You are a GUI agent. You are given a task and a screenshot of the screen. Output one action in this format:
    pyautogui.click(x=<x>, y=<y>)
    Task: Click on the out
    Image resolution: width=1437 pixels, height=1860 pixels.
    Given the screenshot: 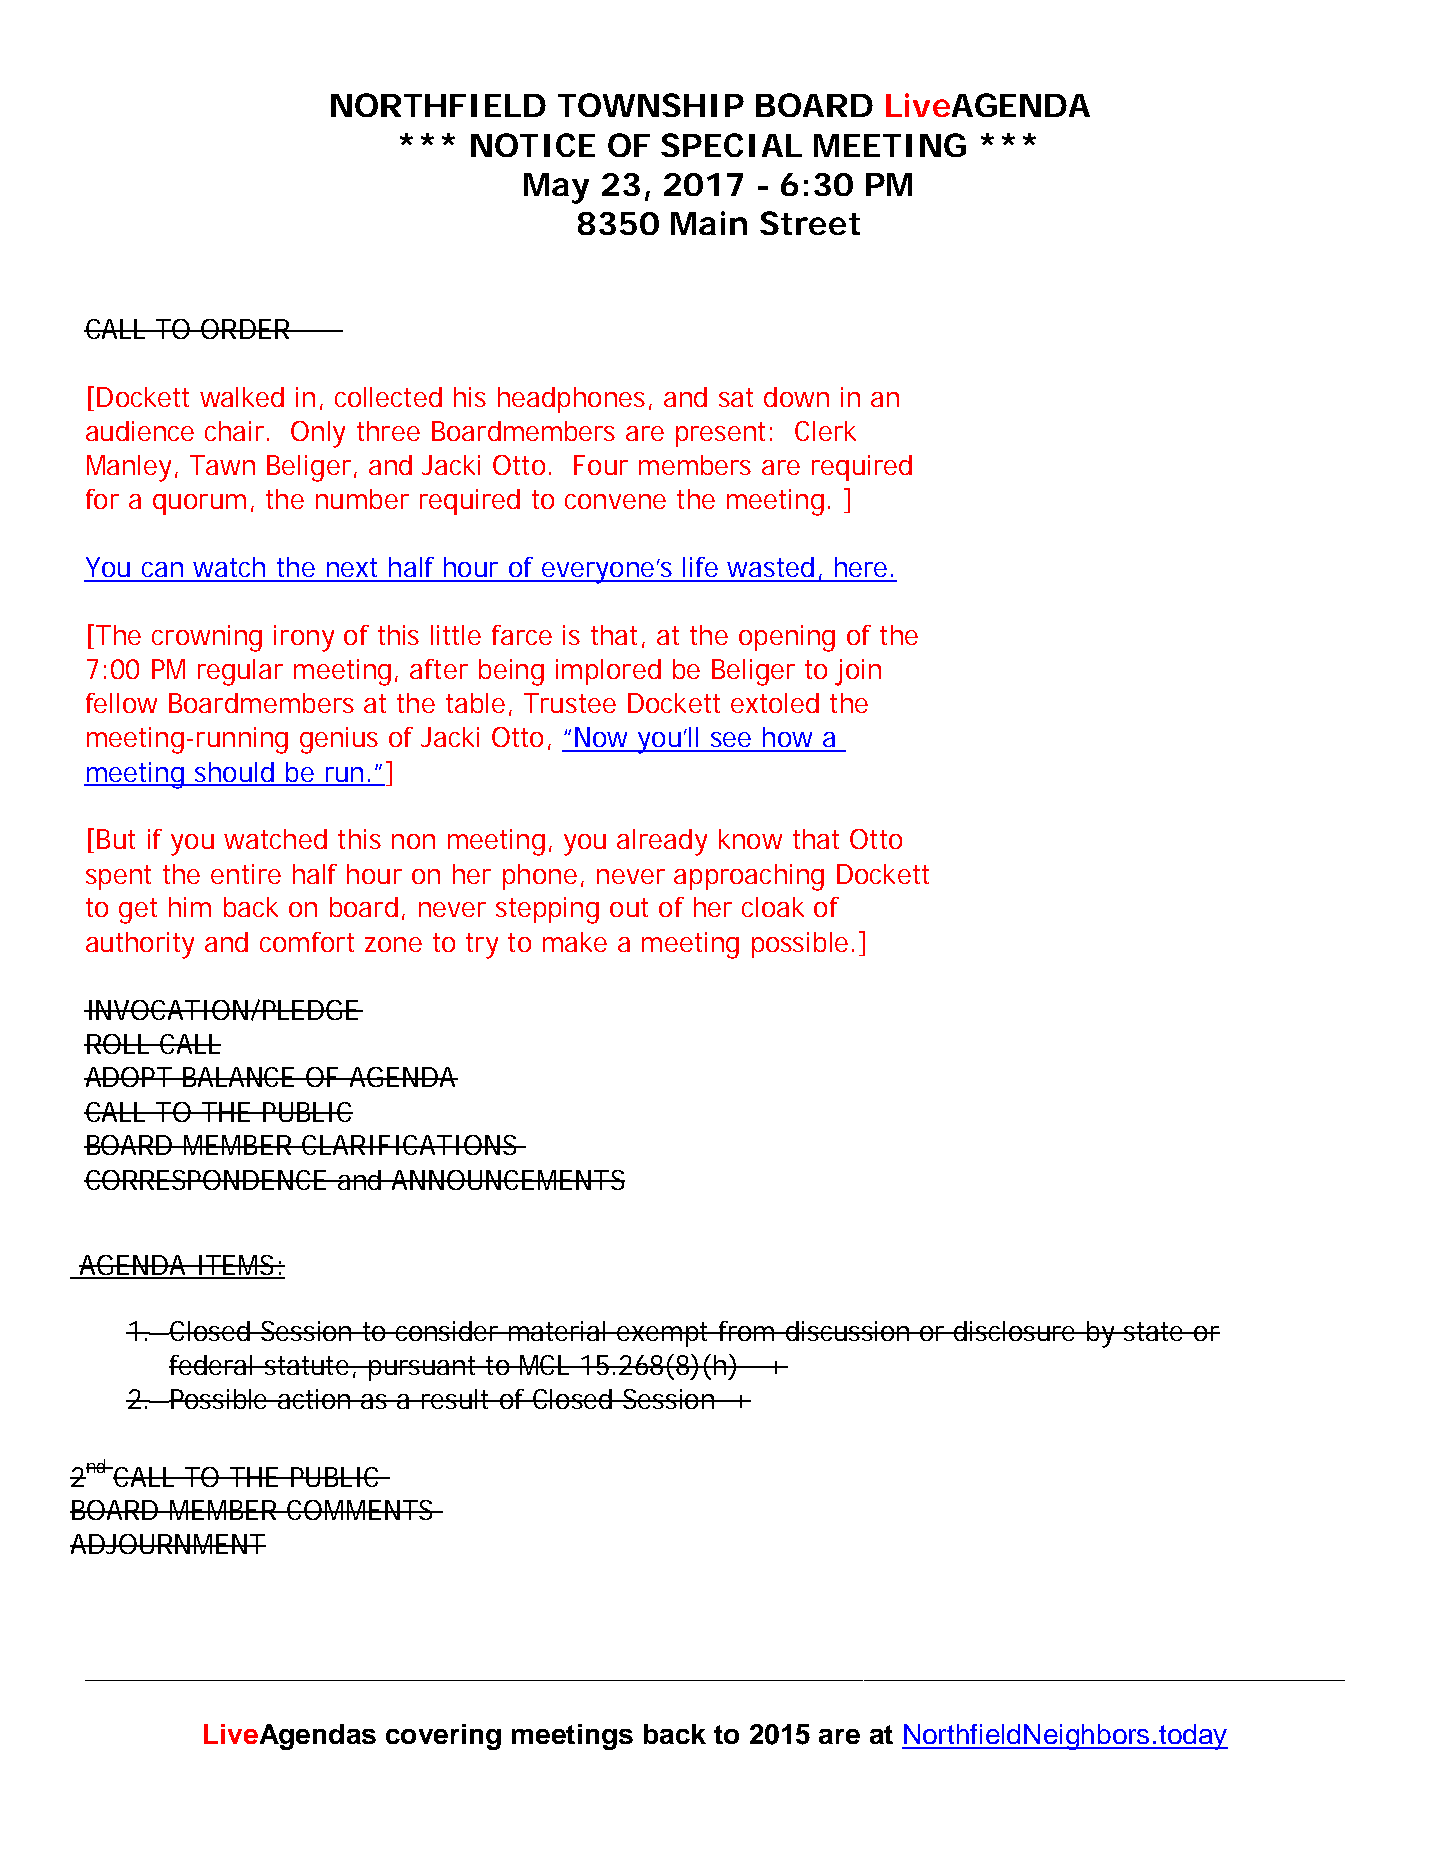 What is the action you would take?
    pyautogui.click(x=629, y=907)
